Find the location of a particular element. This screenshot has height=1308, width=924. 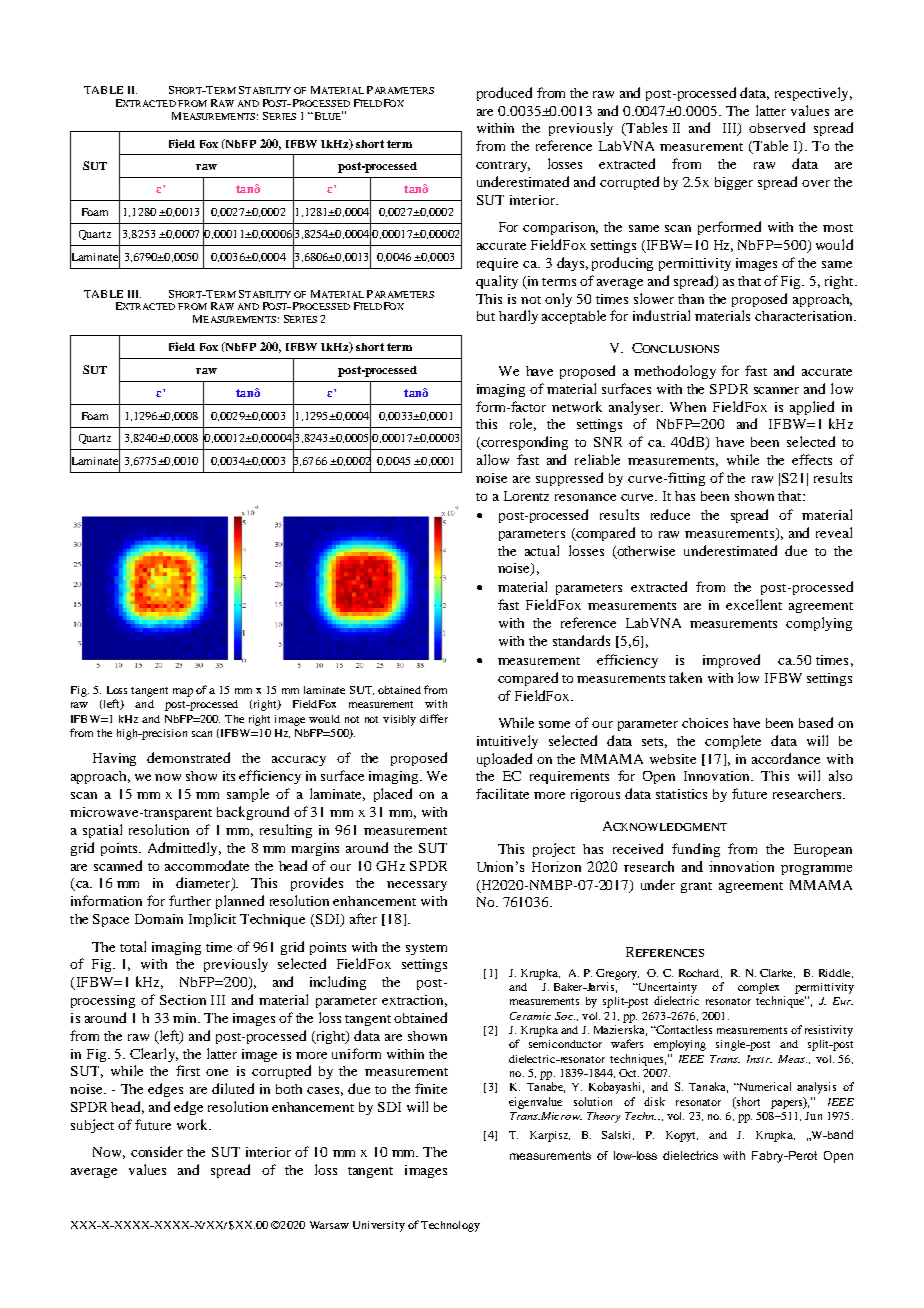

improved is located at coordinates (731, 661).
